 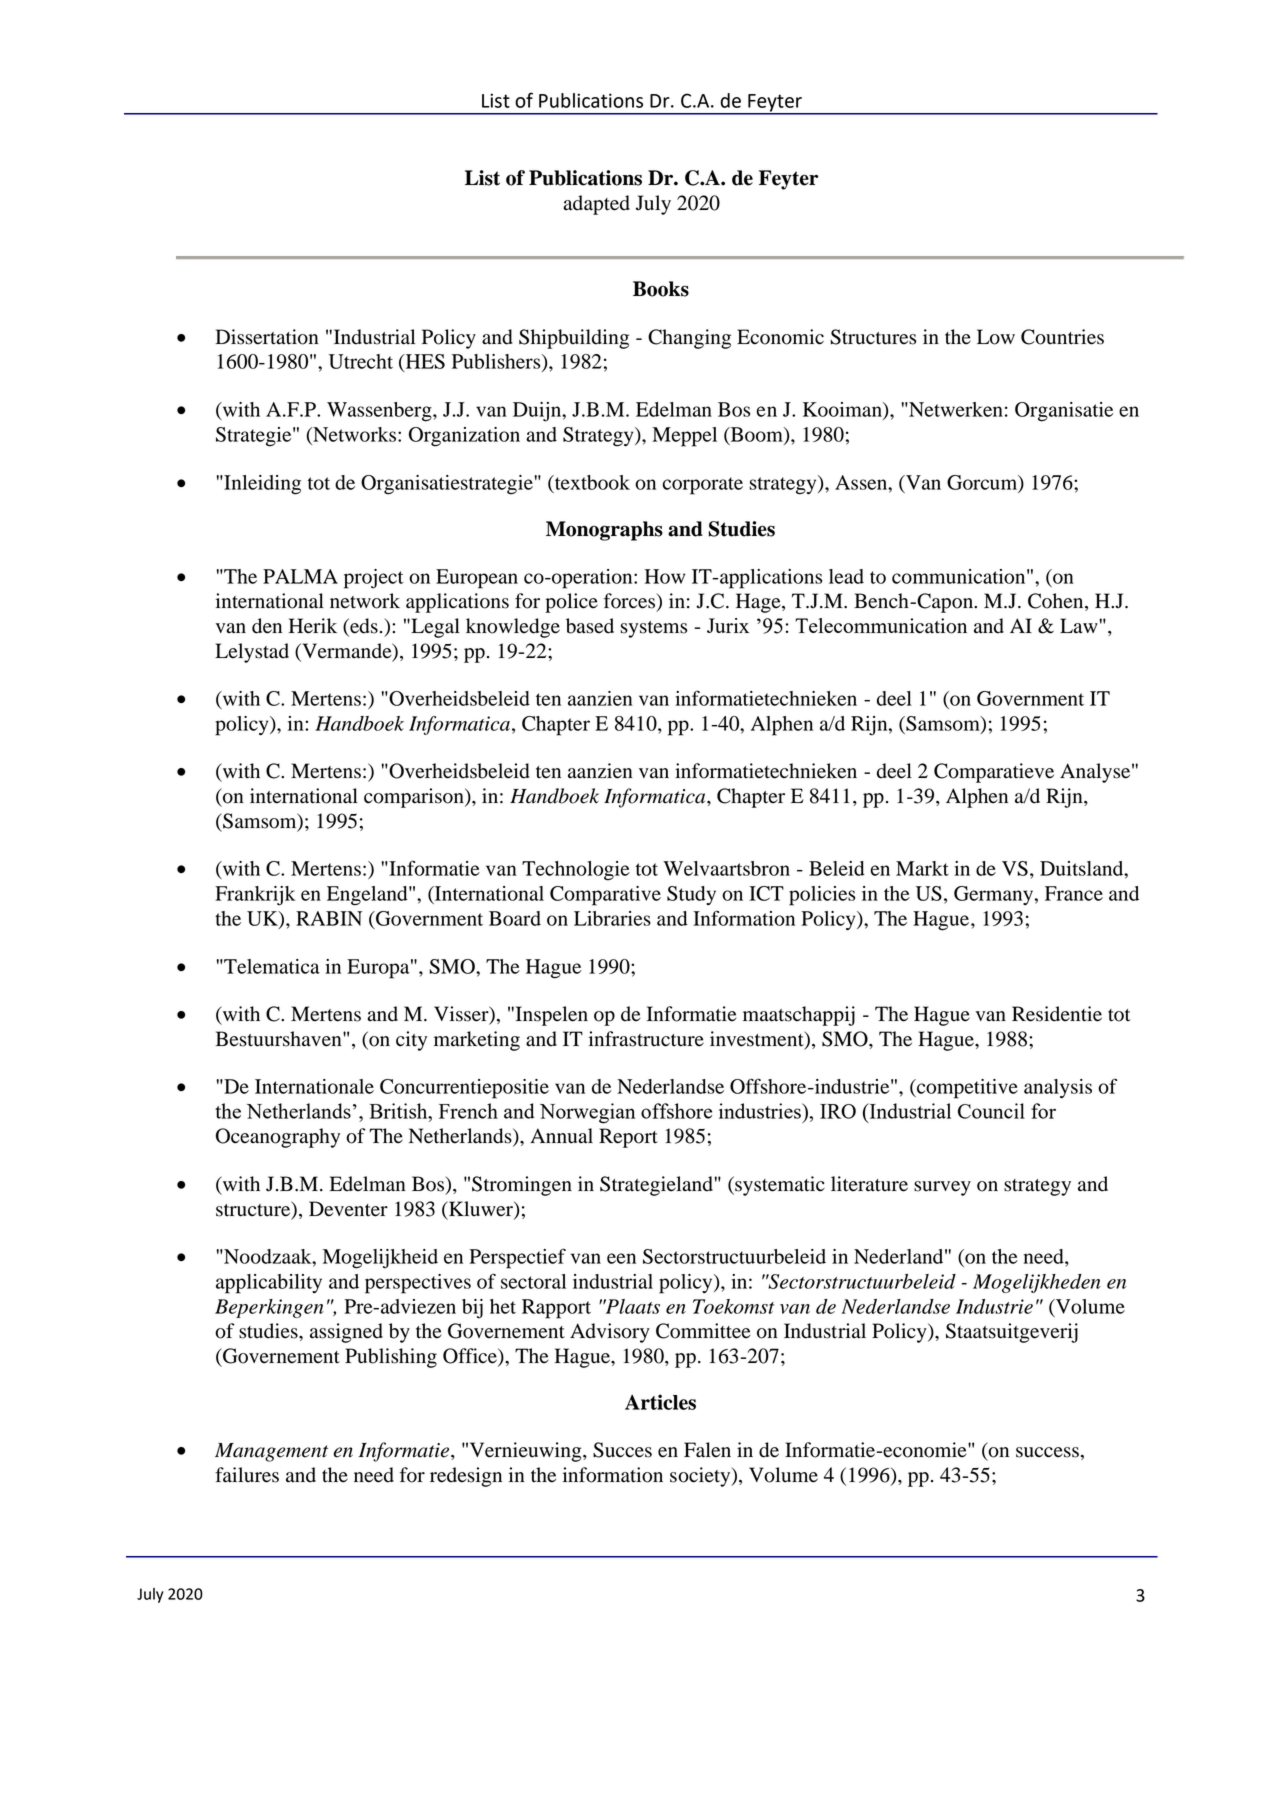 I want to click on eds, so click(x=363, y=627).
